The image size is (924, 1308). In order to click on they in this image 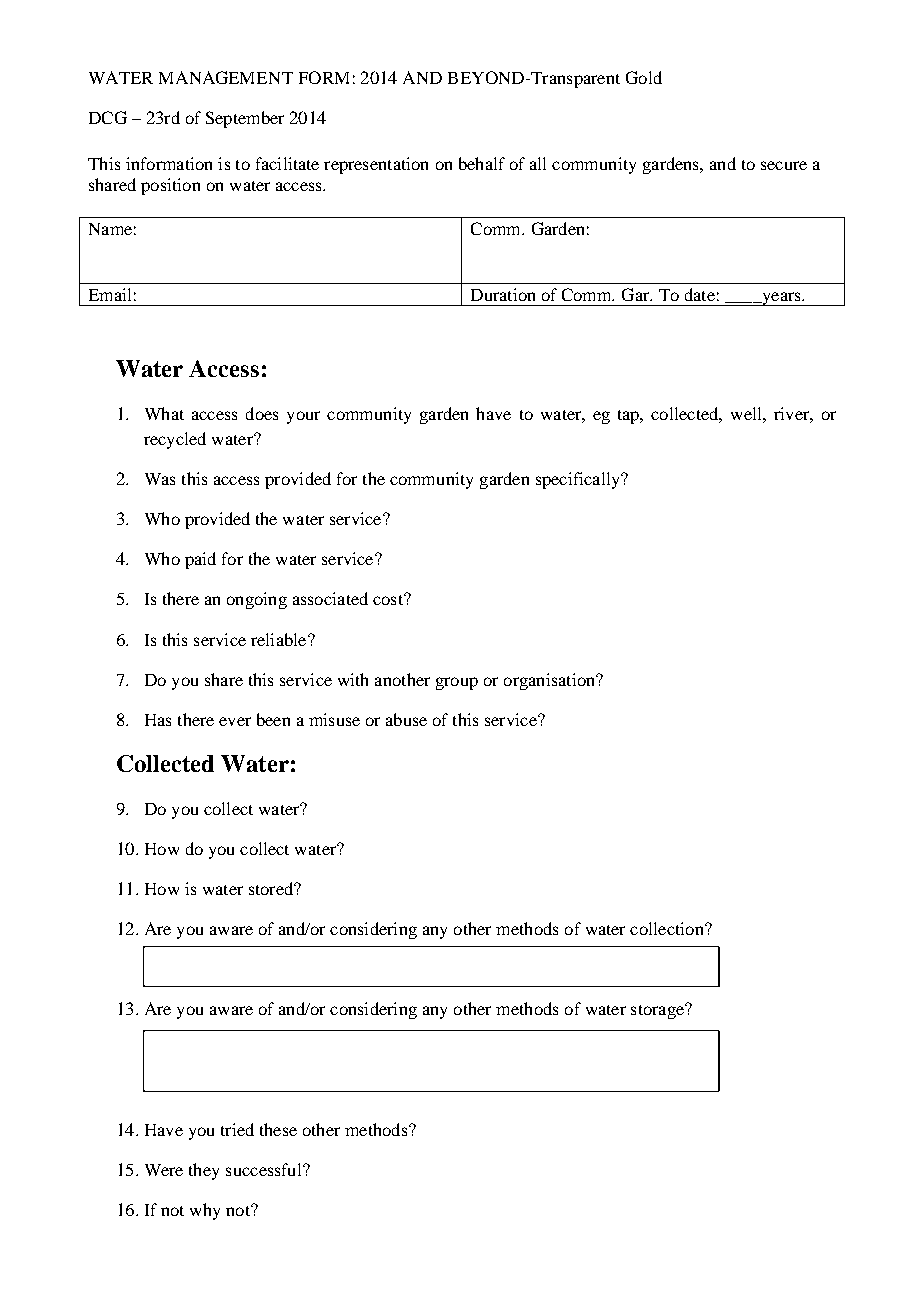, I will do `click(204, 1171)`.
